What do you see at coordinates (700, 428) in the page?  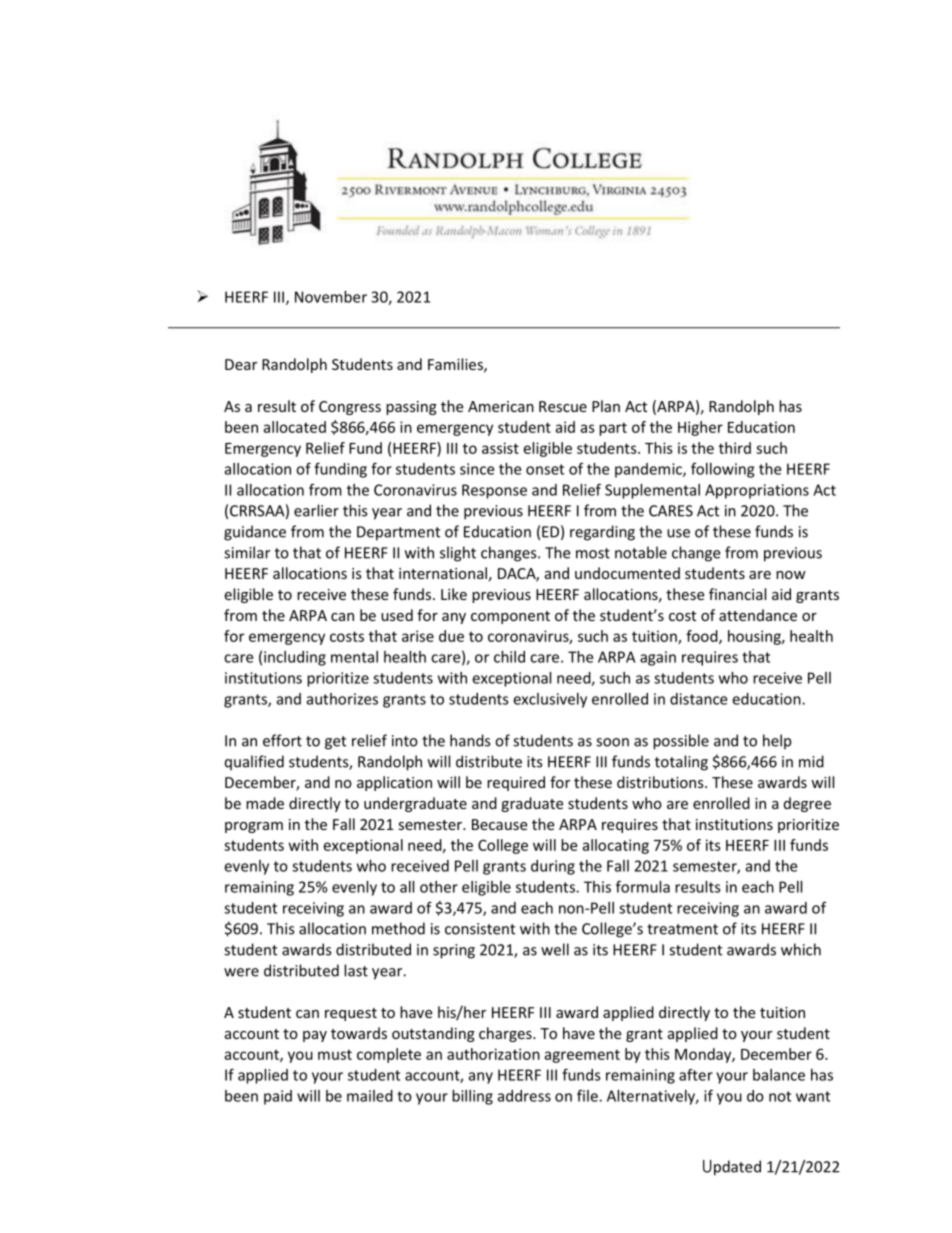 I see `Higher` at bounding box center [700, 428].
